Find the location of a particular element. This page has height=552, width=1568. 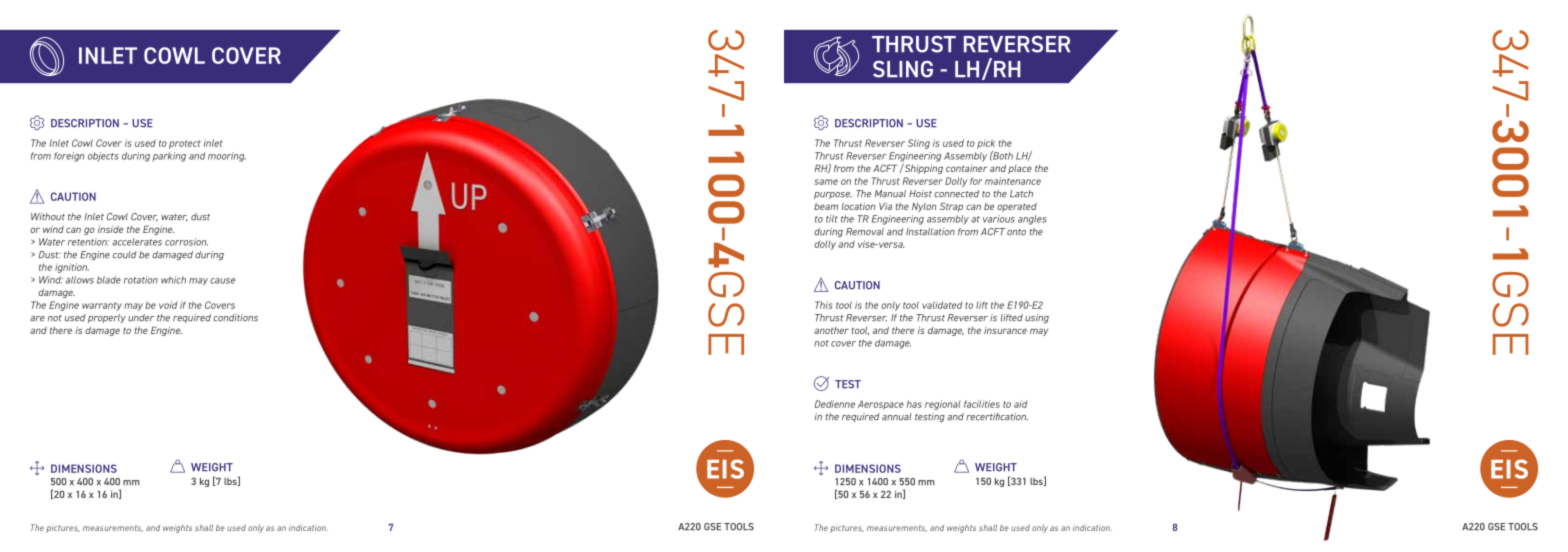

cause is located at coordinates (222, 281).
